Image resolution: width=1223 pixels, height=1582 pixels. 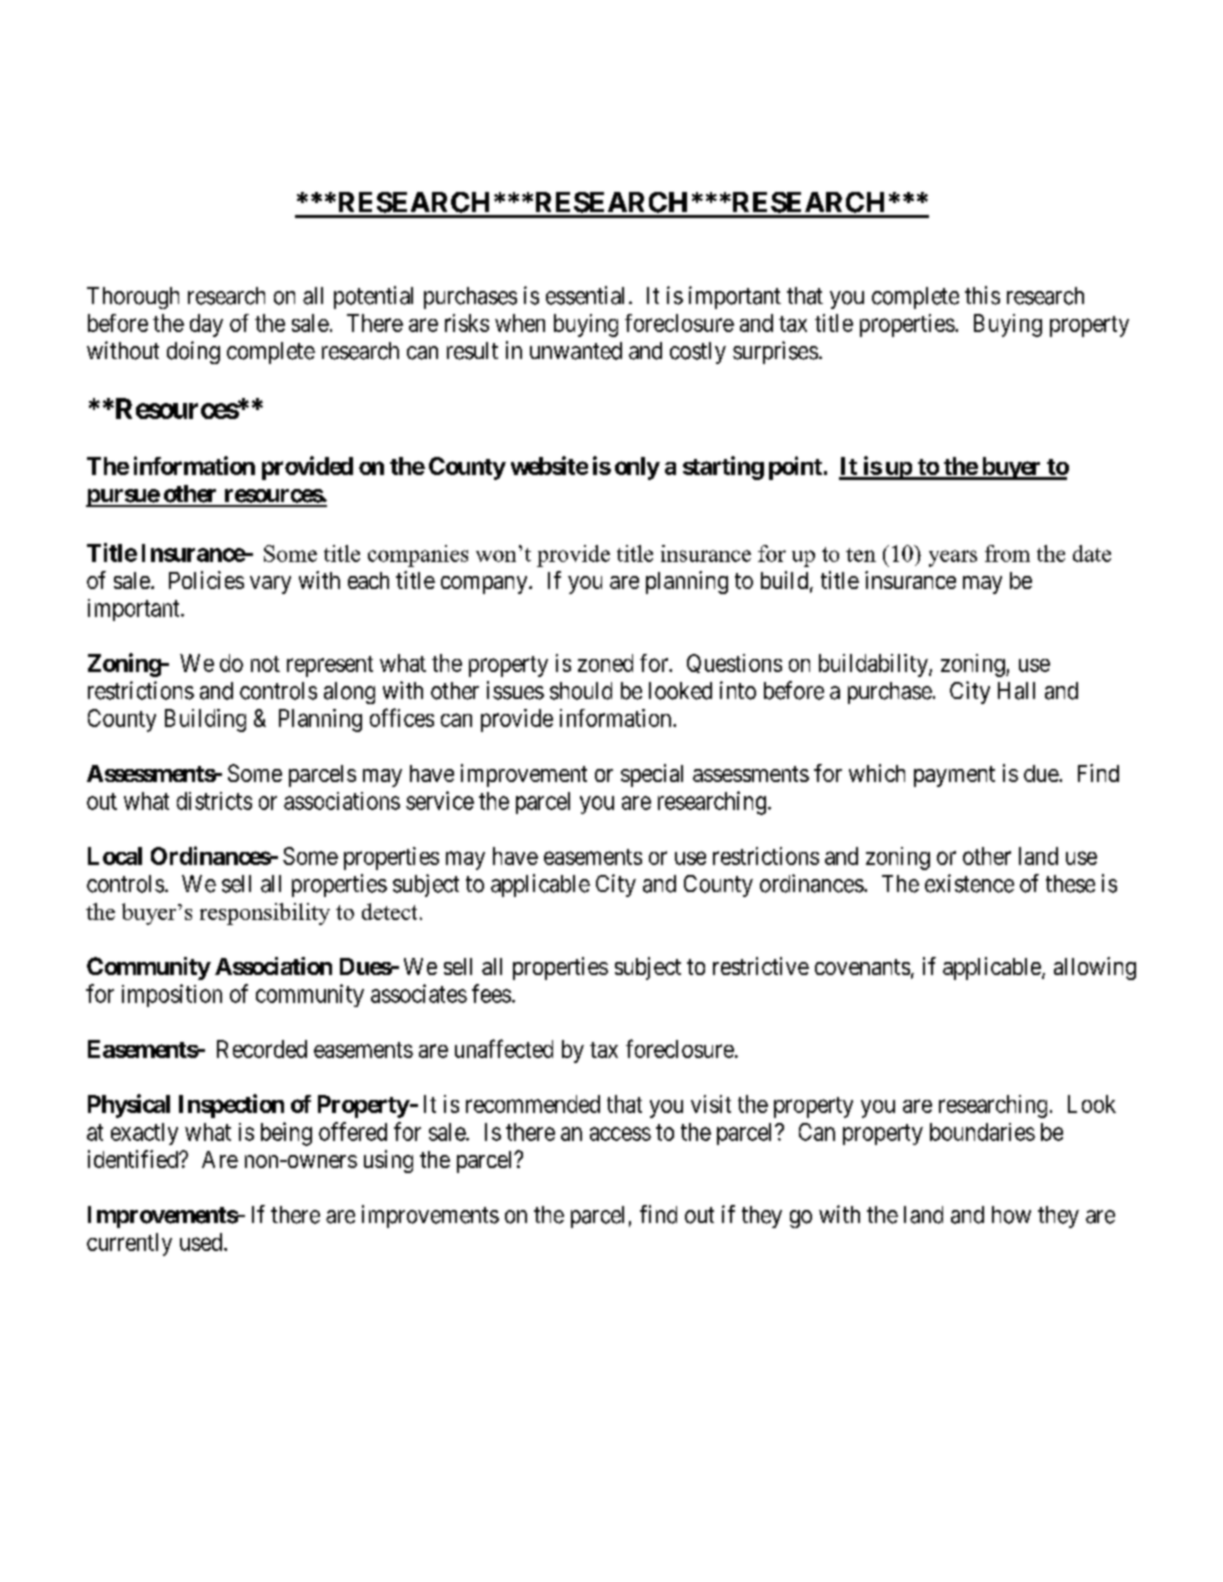 What do you see at coordinates (982, 295) in the document?
I see `this` at bounding box center [982, 295].
